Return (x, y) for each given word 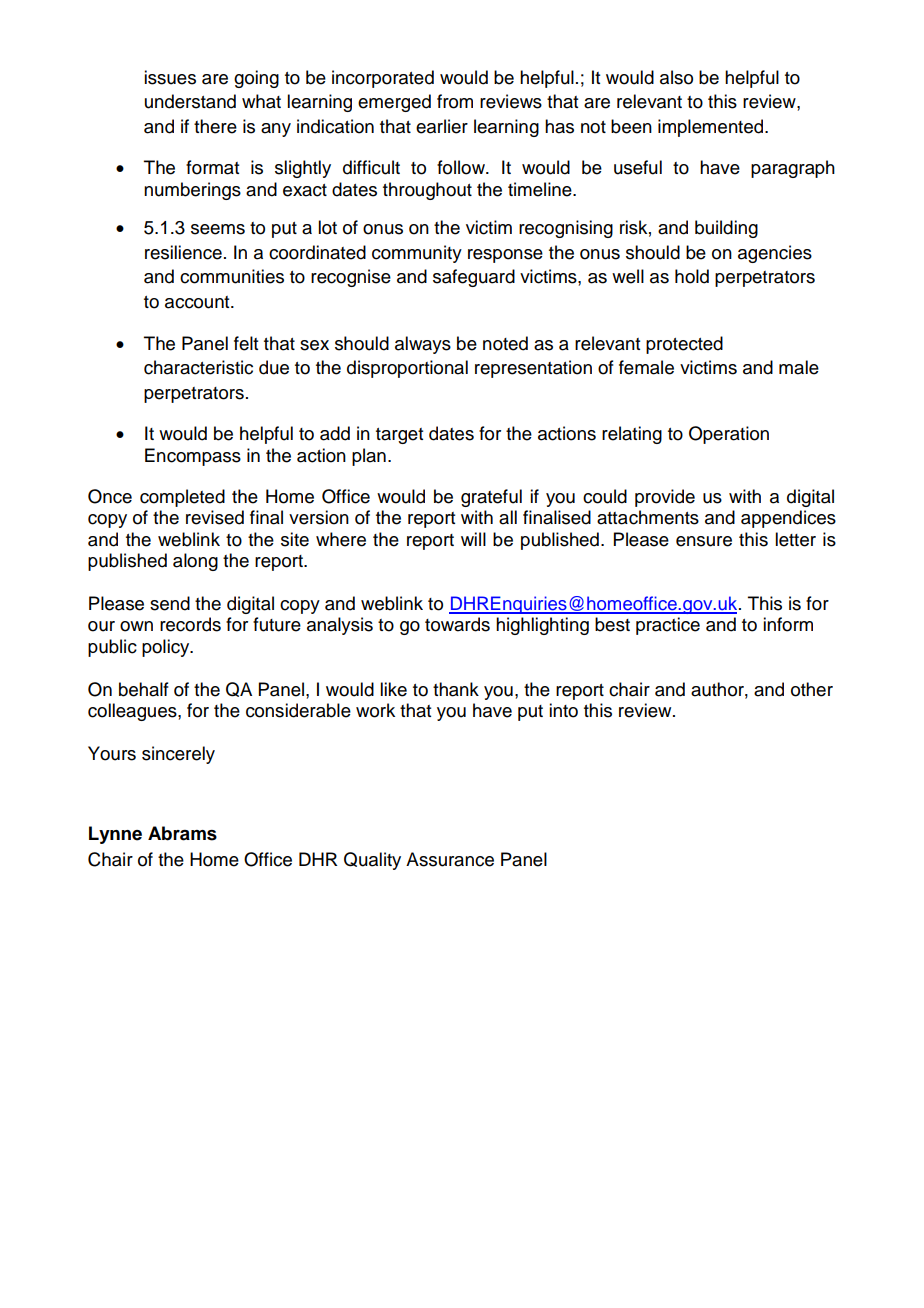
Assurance (450, 859)
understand (190, 101)
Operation (729, 435)
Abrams (182, 833)
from (455, 101)
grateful (491, 498)
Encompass (193, 457)
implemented (712, 128)
